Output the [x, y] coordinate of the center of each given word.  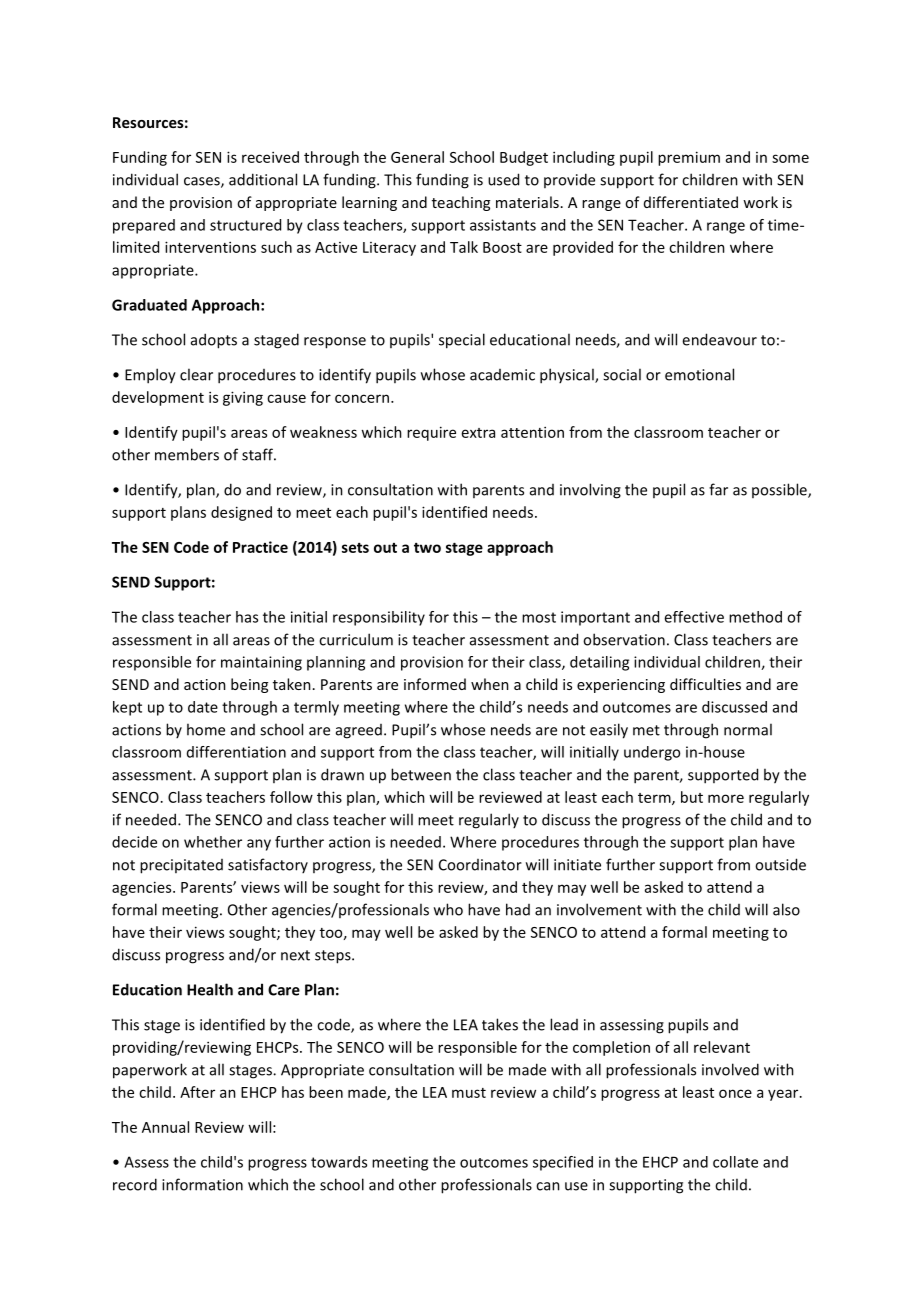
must [469, 1093]
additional [263, 179]
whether [213, 842]
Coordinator [480, 865]
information [202, 1184]
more [726, 798]
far [718, 489]
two [427, 548]
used [503, 179]
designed [241, 513]
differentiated [691, 202]
